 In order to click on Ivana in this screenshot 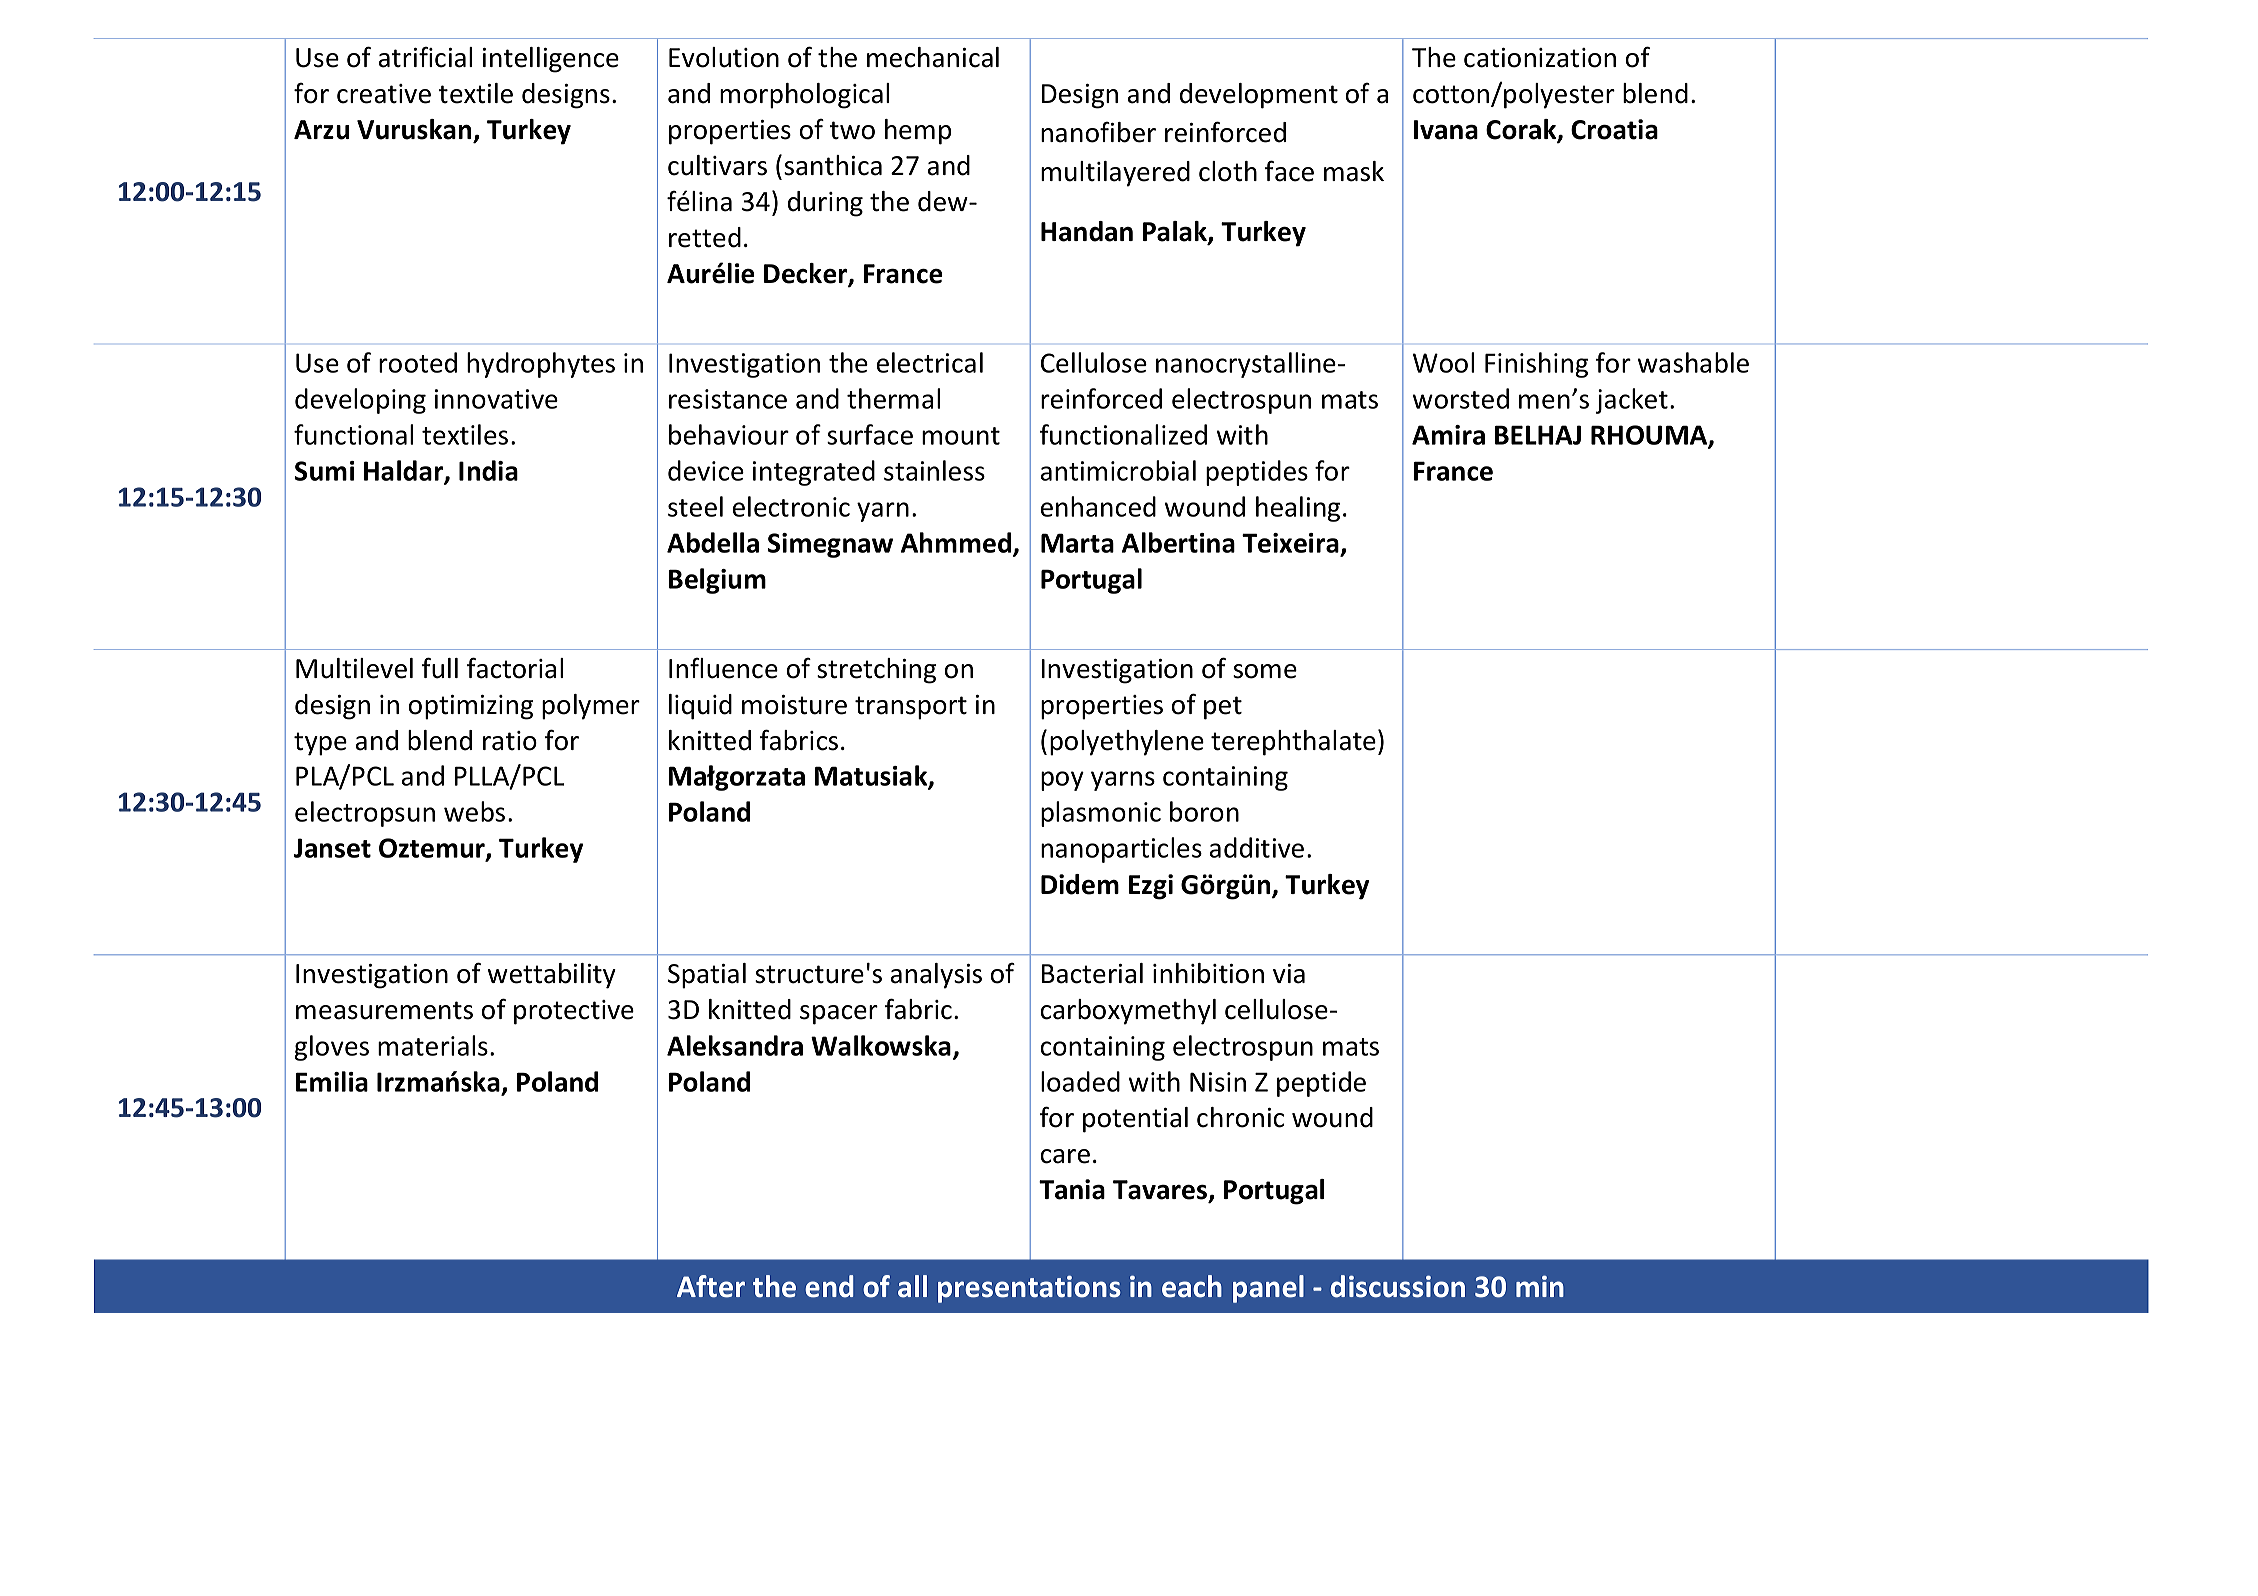, I will do `click(1446, 130)`.
